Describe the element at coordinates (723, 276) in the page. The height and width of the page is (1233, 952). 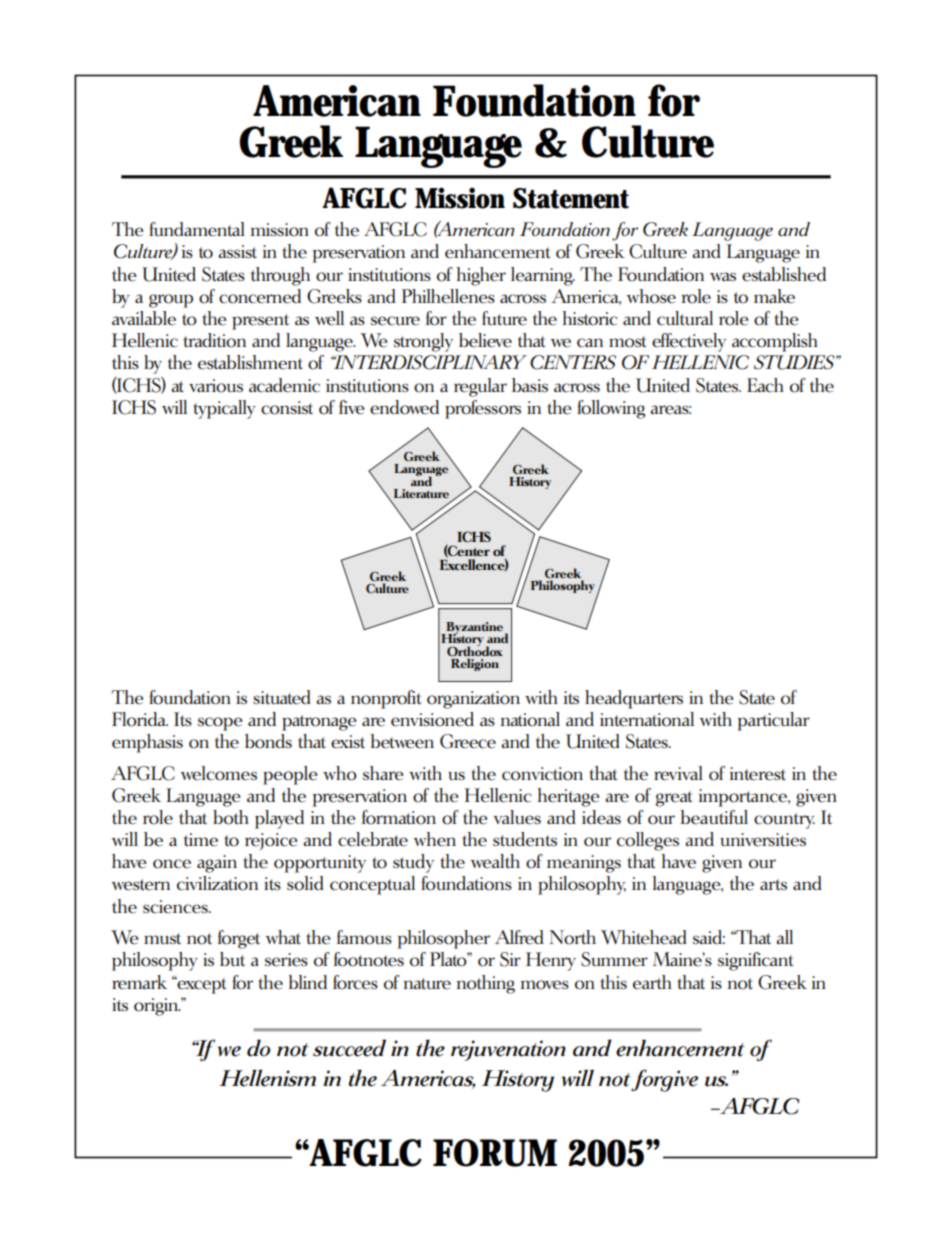
I see `was` at that location.
